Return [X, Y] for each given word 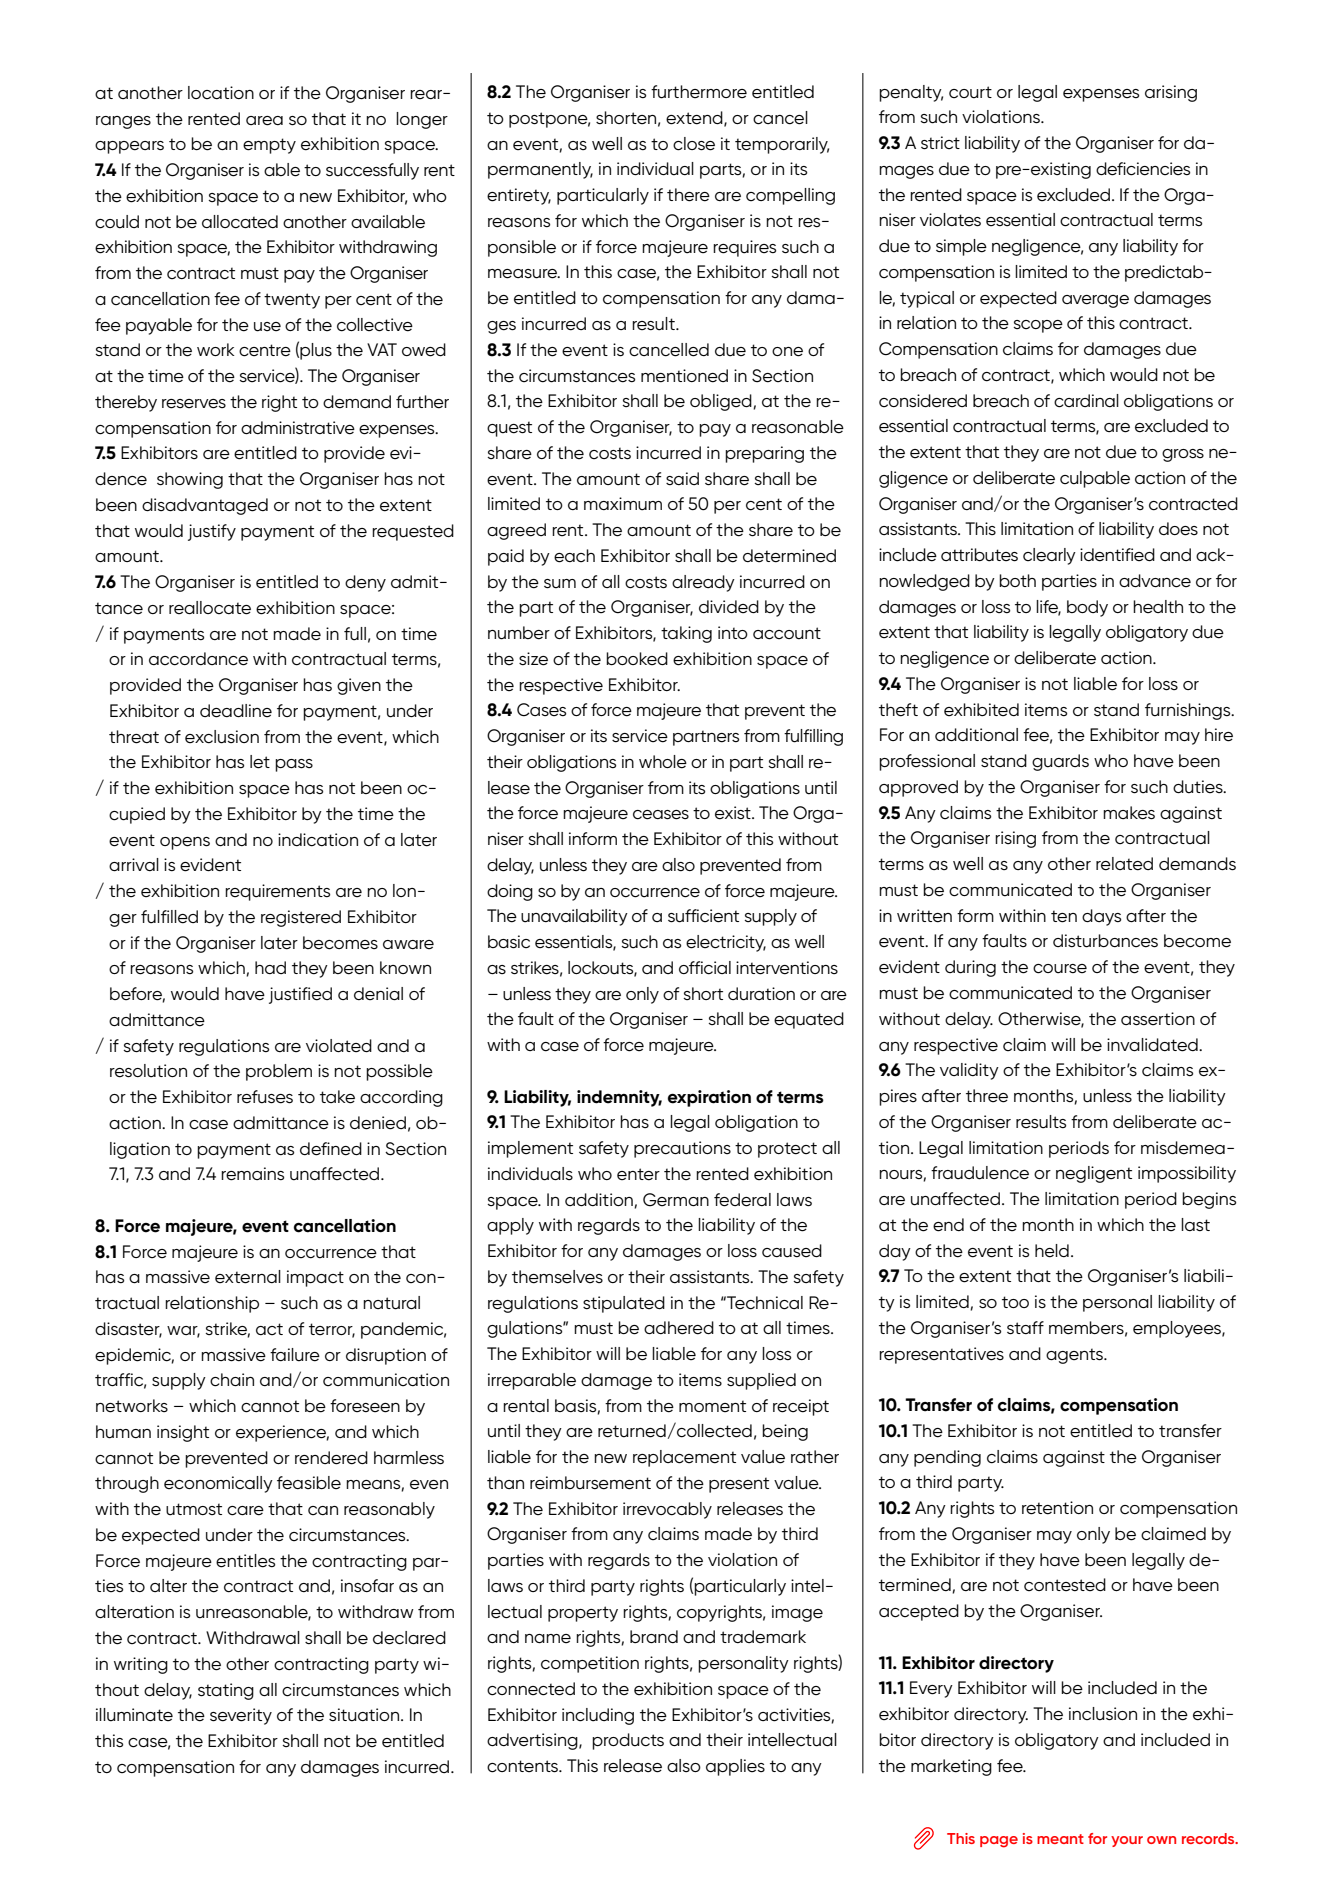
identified [1117, 555]
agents [1075, 1356]
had [270, 967]
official [705, 968]
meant [1060, 1839]
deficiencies [1143, 169]
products [628, 1741]
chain [232, 1380]
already [703, 583]
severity [241, 1716]
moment [712, 1406]
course [1060, 969]
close [694, 144]
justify [212, 532]
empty [269, 146]
